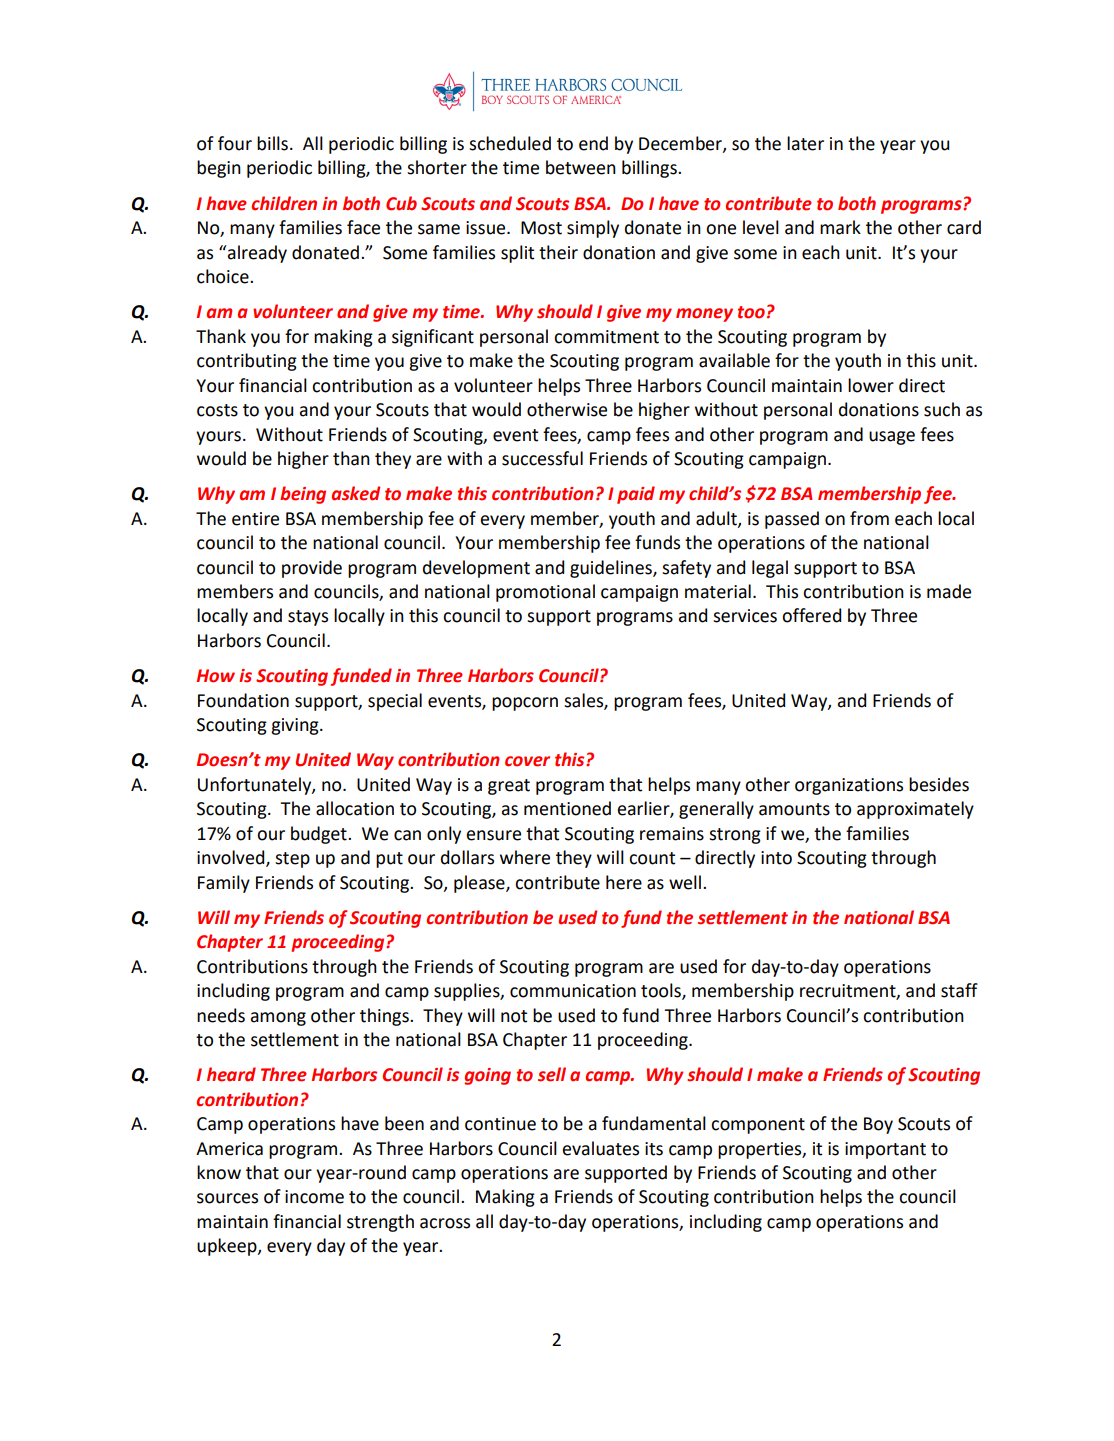 Image resolution: width=1114 pixels, height=1441 pixels. What do you see at coordinates (959, 990) in the screenshot?
I see `staff` at bounding box center [959, 990].
